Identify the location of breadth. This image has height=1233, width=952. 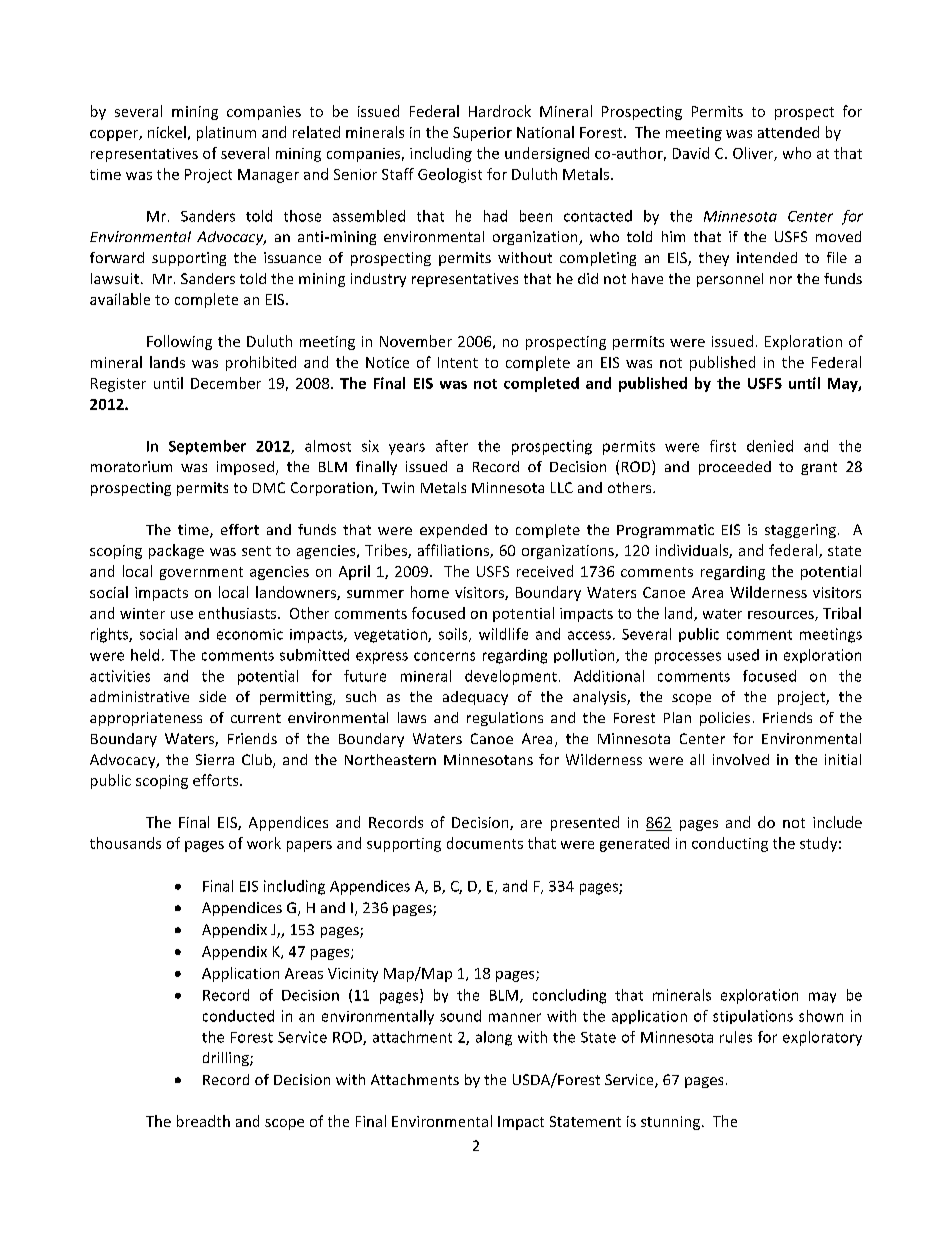
(203, 1121).
